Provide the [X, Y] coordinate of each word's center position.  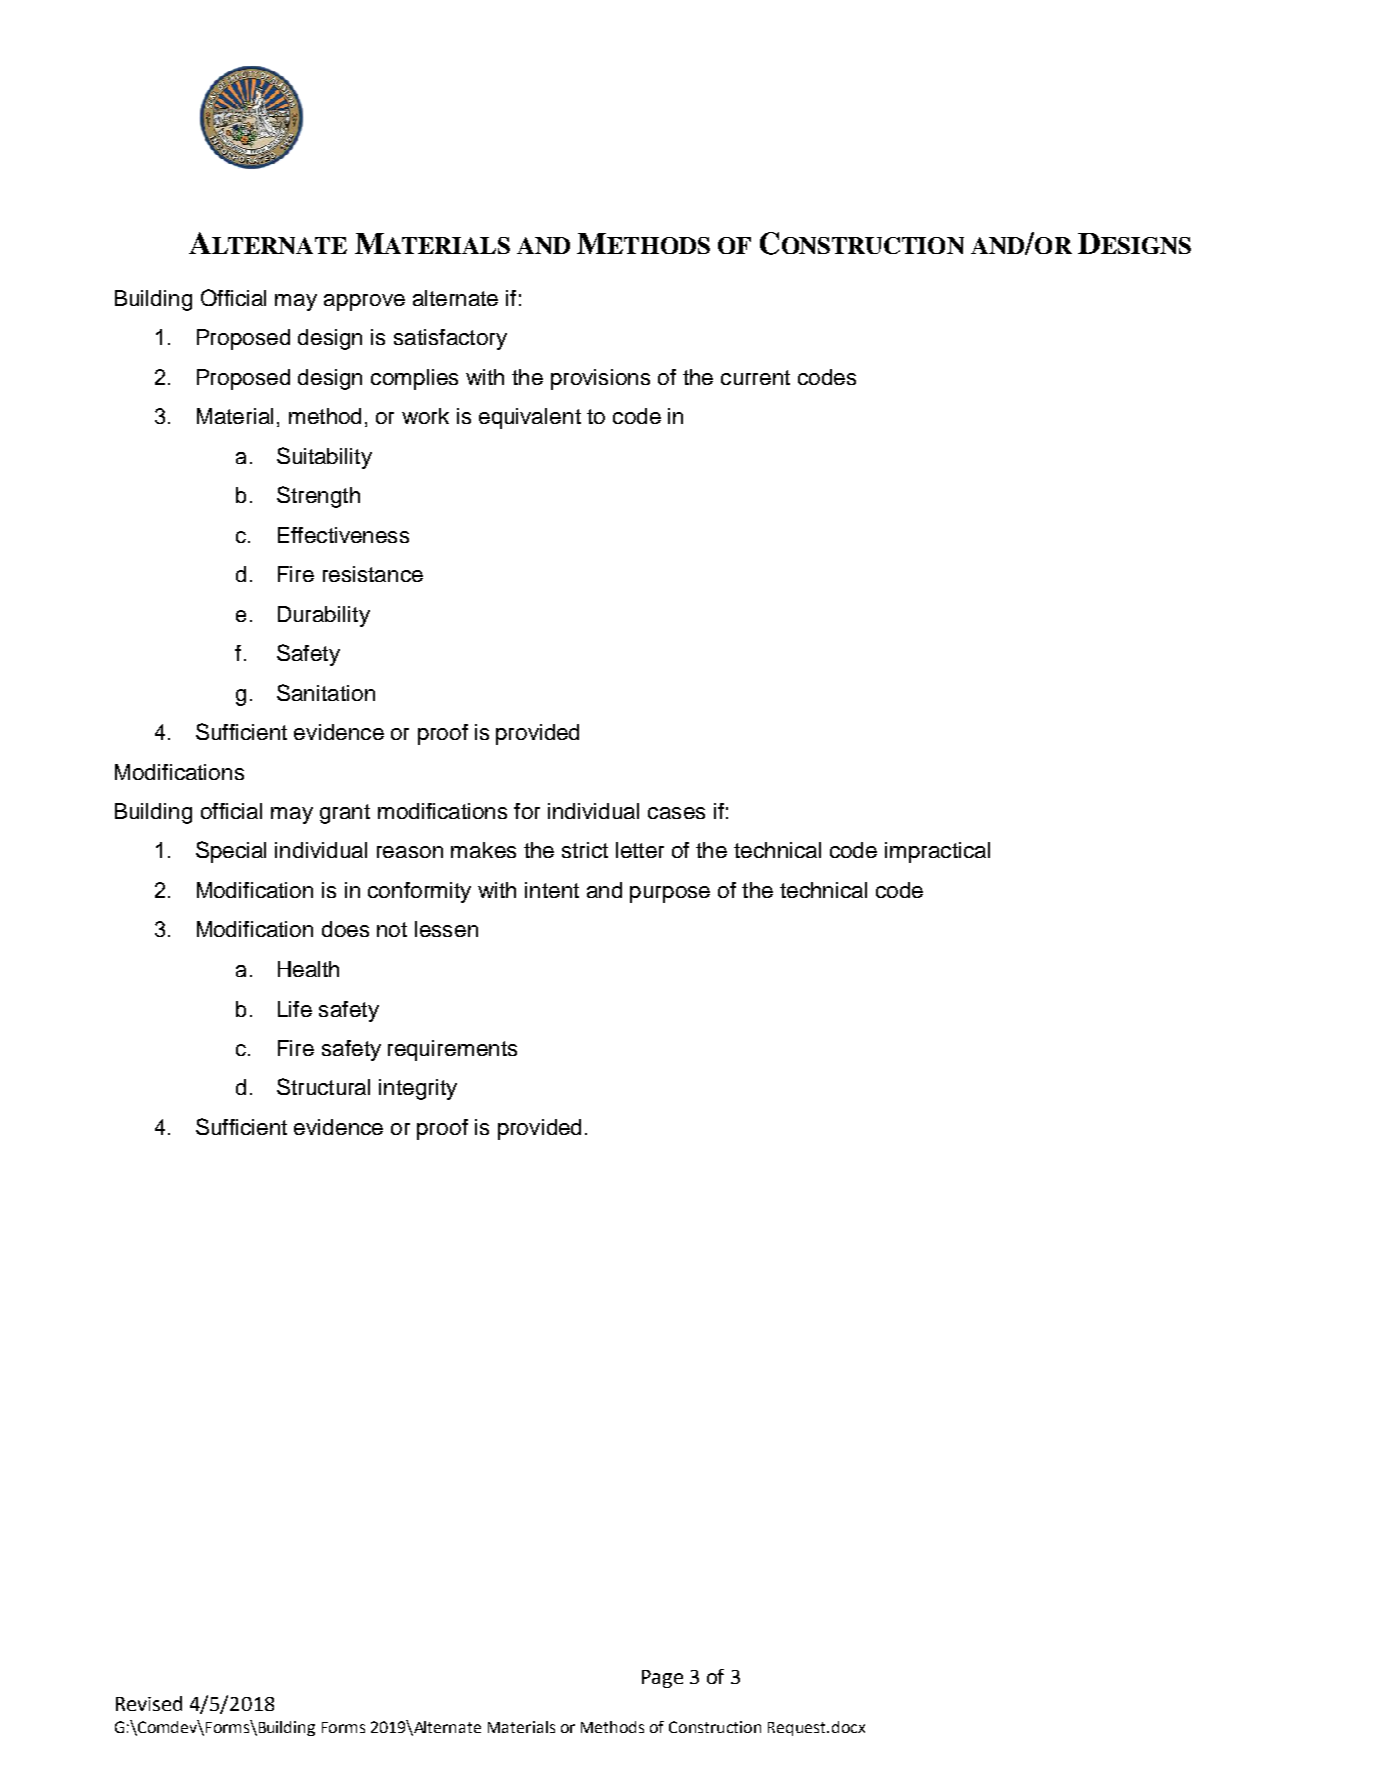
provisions [600, 379]
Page [662, 1679]
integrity [418, 1089]
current [755, 377]
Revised [149, 1703]
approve [364, 302]
